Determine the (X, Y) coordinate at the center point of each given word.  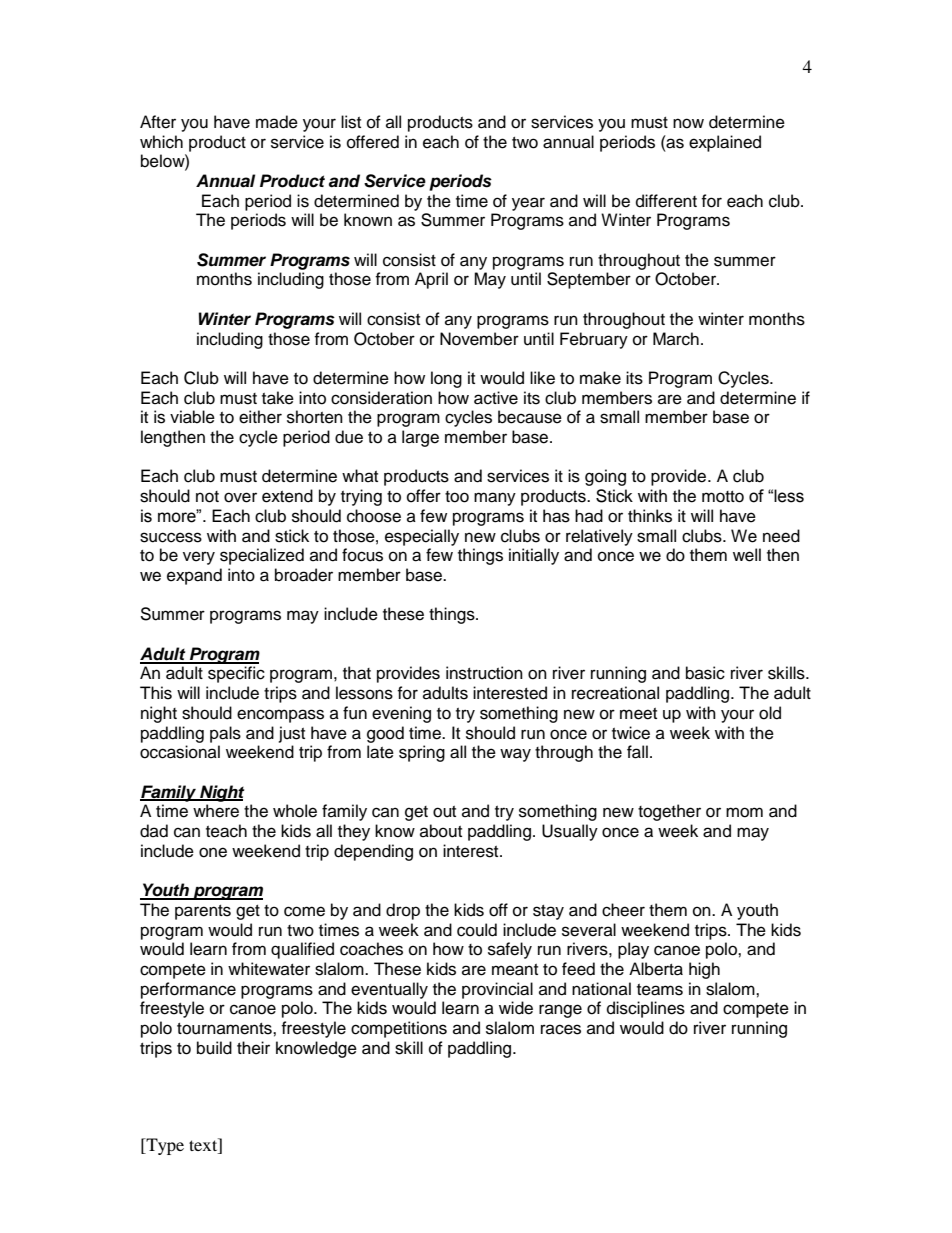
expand (194, 576)
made (277, 122)
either (260, 417)
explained (725, 143)
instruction (484, 673)
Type (164, 1146)
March (676, 339)
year (528, 204)
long (446, 379)
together (669, 812)
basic (705, 673)
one (213, 852)
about (441, 831)
